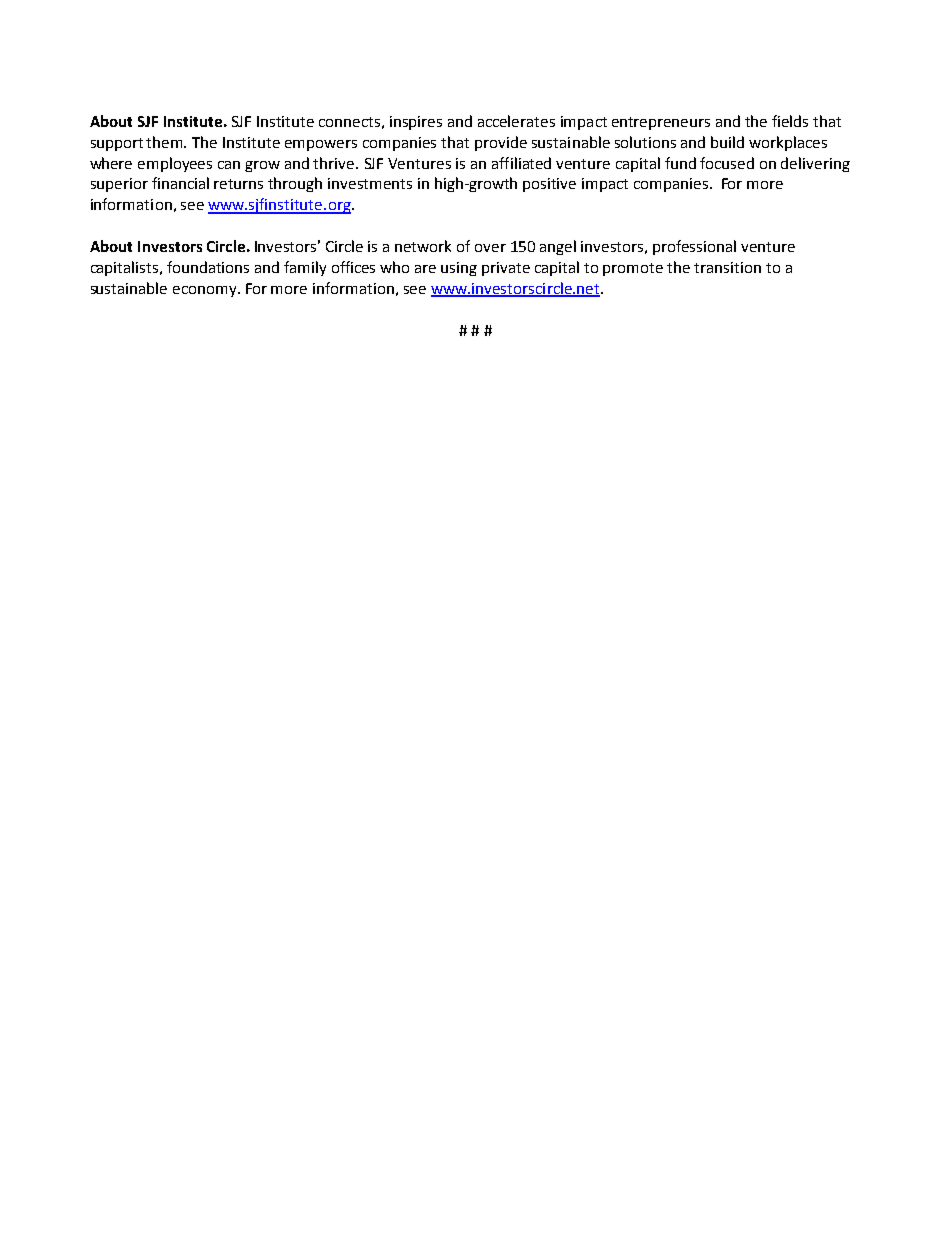 The width and height of the image is (952, 1233). I want to click on focused, so click(727, 163).
